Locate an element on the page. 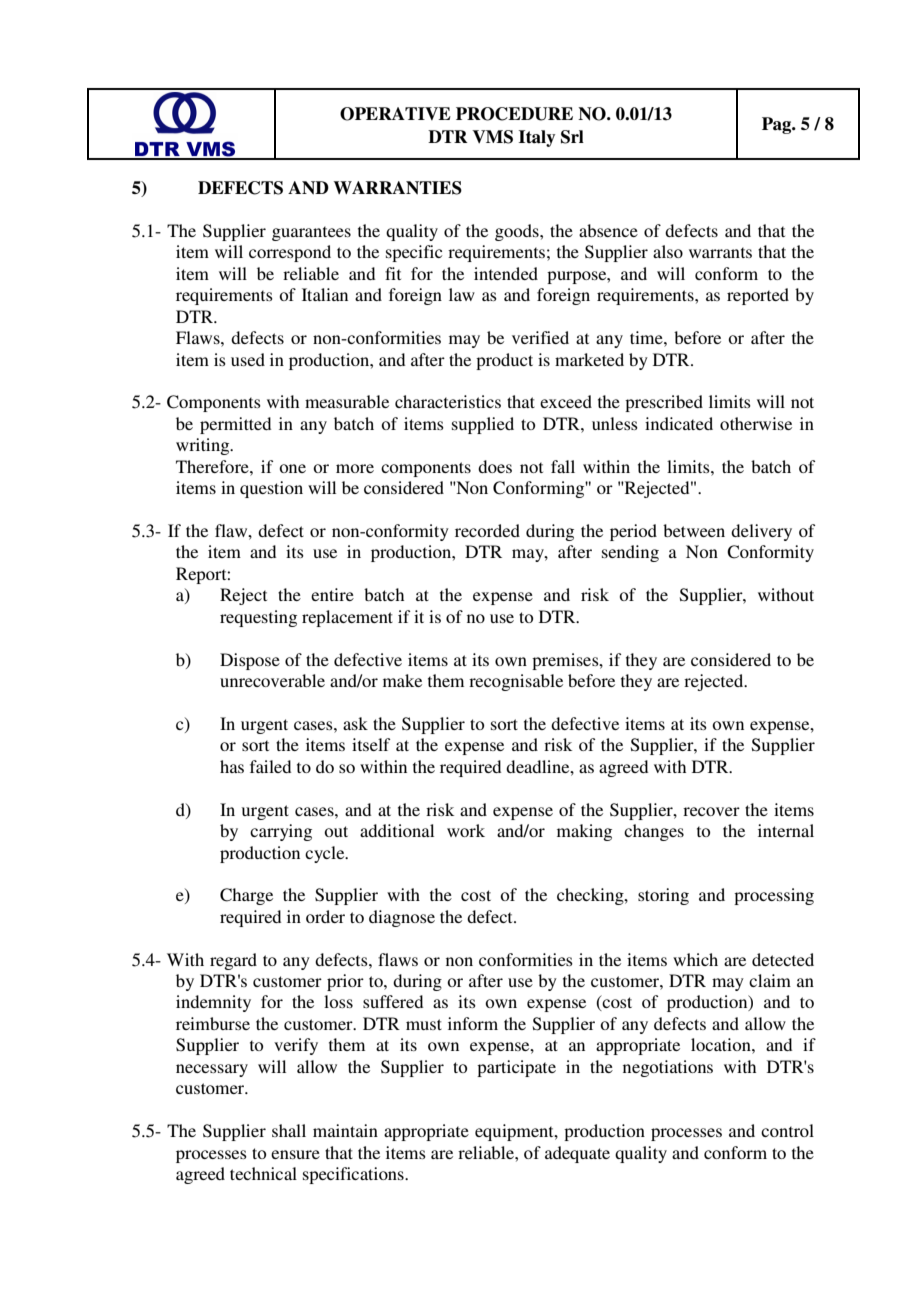 The height and width of the image is (1308, 924). changes is located at coordinates (654, 832).
